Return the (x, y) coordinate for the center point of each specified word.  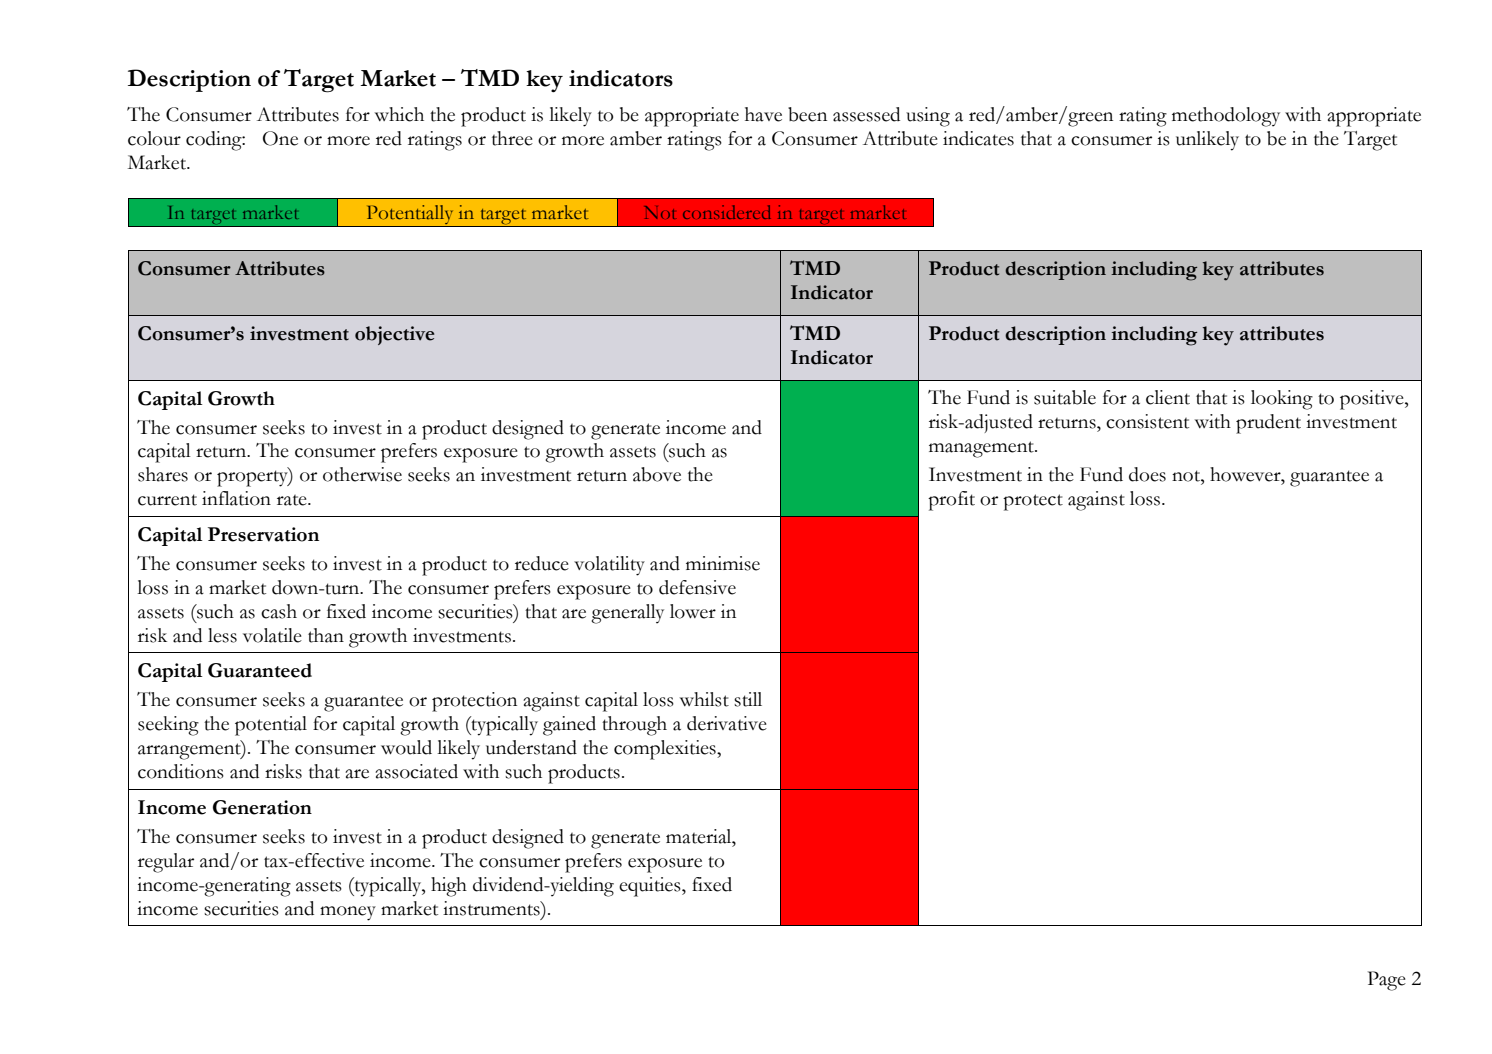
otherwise (362, 474)
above (657, 474)
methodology (1226, 117)
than (326, 635)
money (348, 913)
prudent (1268, 424)
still (748, 699)
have (763, 114)
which (399, 114)
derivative (727, 723)
